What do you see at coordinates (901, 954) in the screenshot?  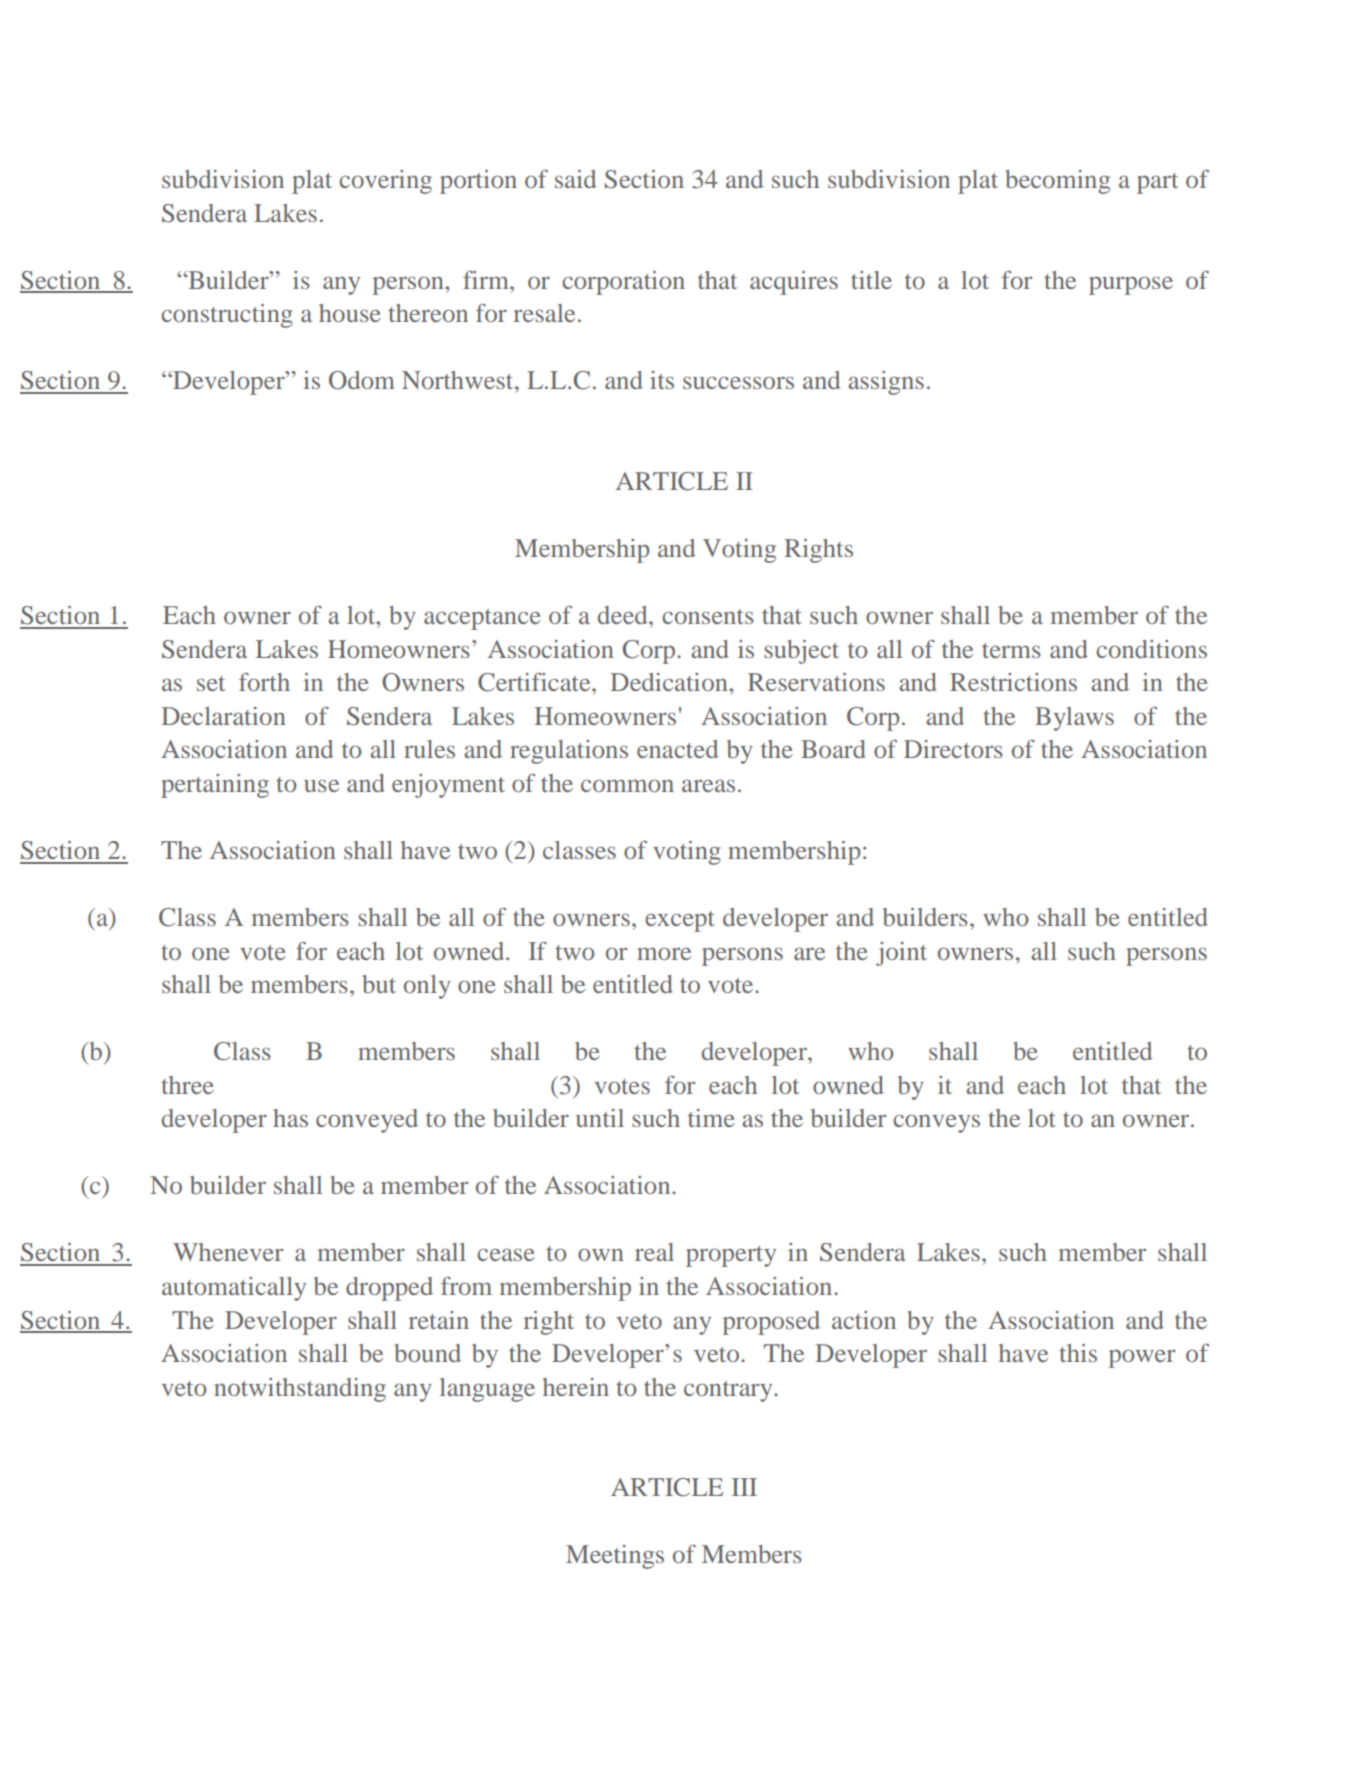 I see `joint` at bounding box center [901, 954].
